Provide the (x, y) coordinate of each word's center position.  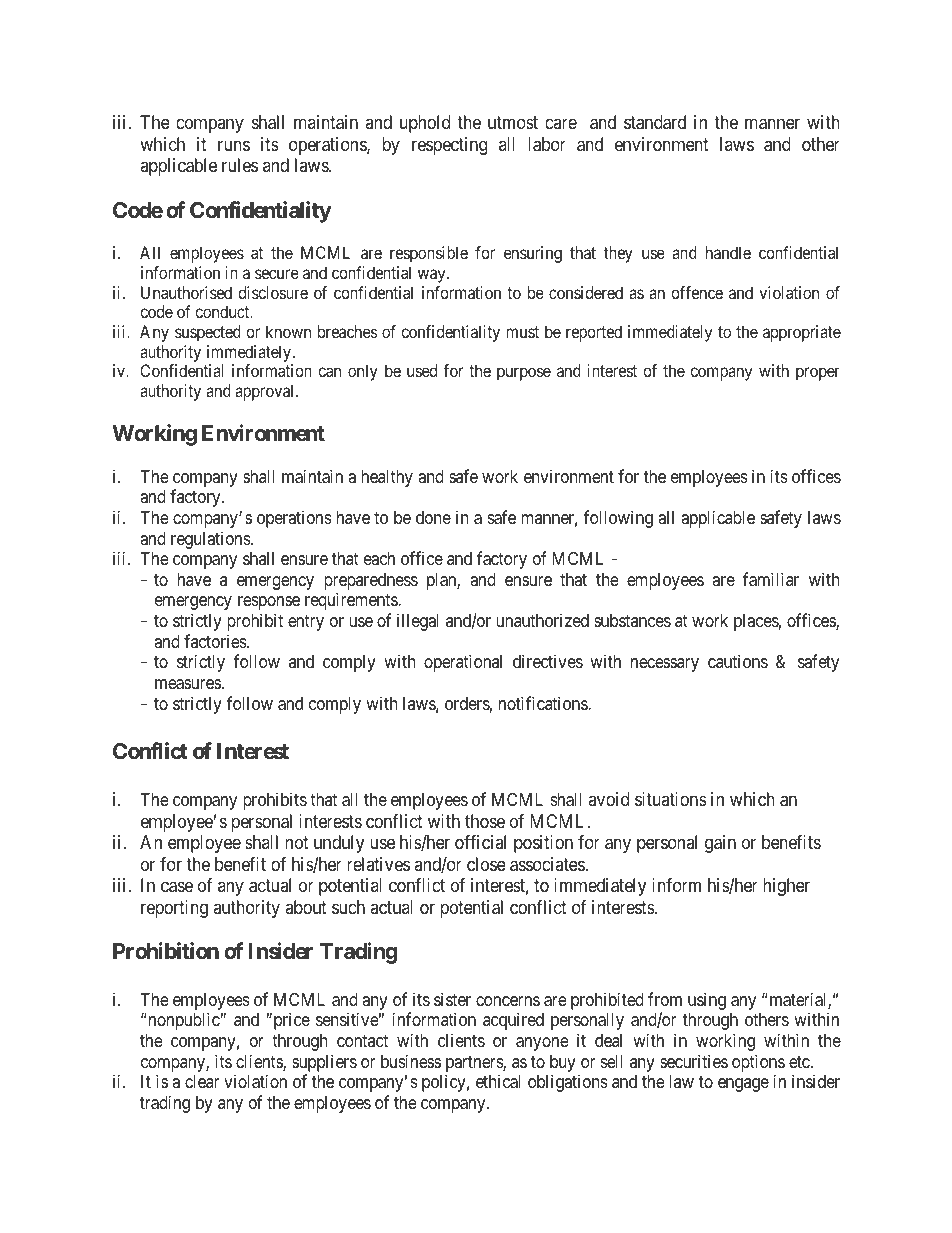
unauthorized (542, 620)
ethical (498, 1081)
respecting (449, 146)
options (758, 1063)
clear (202, 1081)
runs (234, 145)
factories (216, 641)
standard (655, 122)
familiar (771, 579)
